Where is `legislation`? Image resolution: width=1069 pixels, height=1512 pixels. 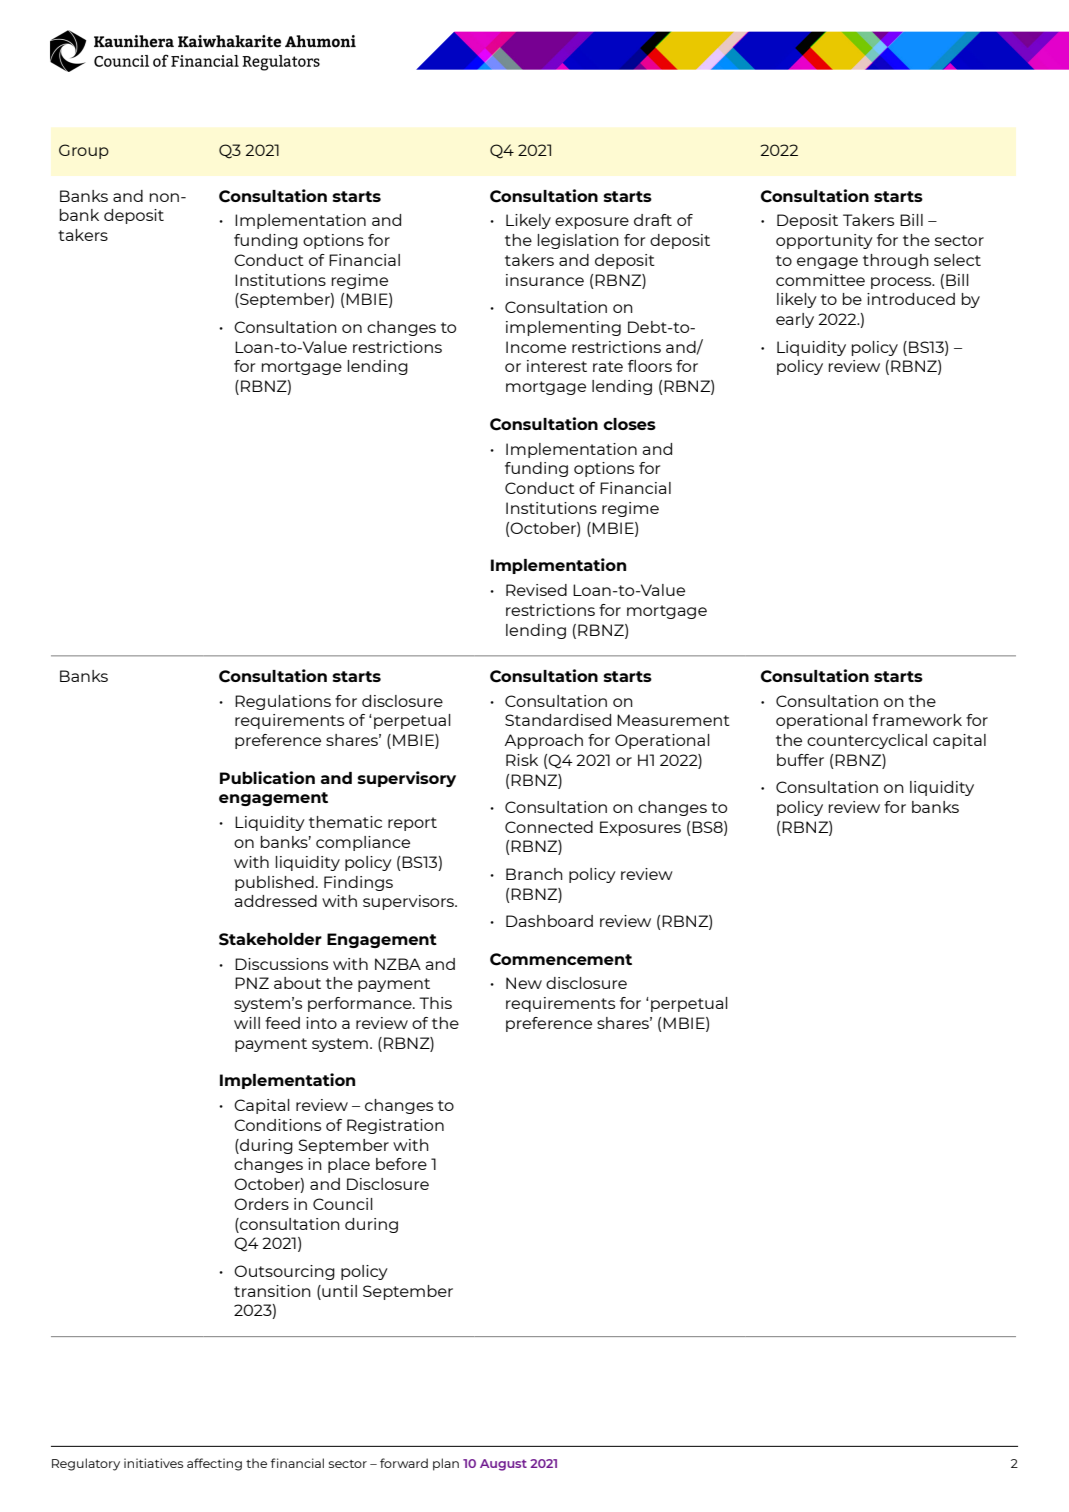
legislation is located at coordinates (578, 241).
